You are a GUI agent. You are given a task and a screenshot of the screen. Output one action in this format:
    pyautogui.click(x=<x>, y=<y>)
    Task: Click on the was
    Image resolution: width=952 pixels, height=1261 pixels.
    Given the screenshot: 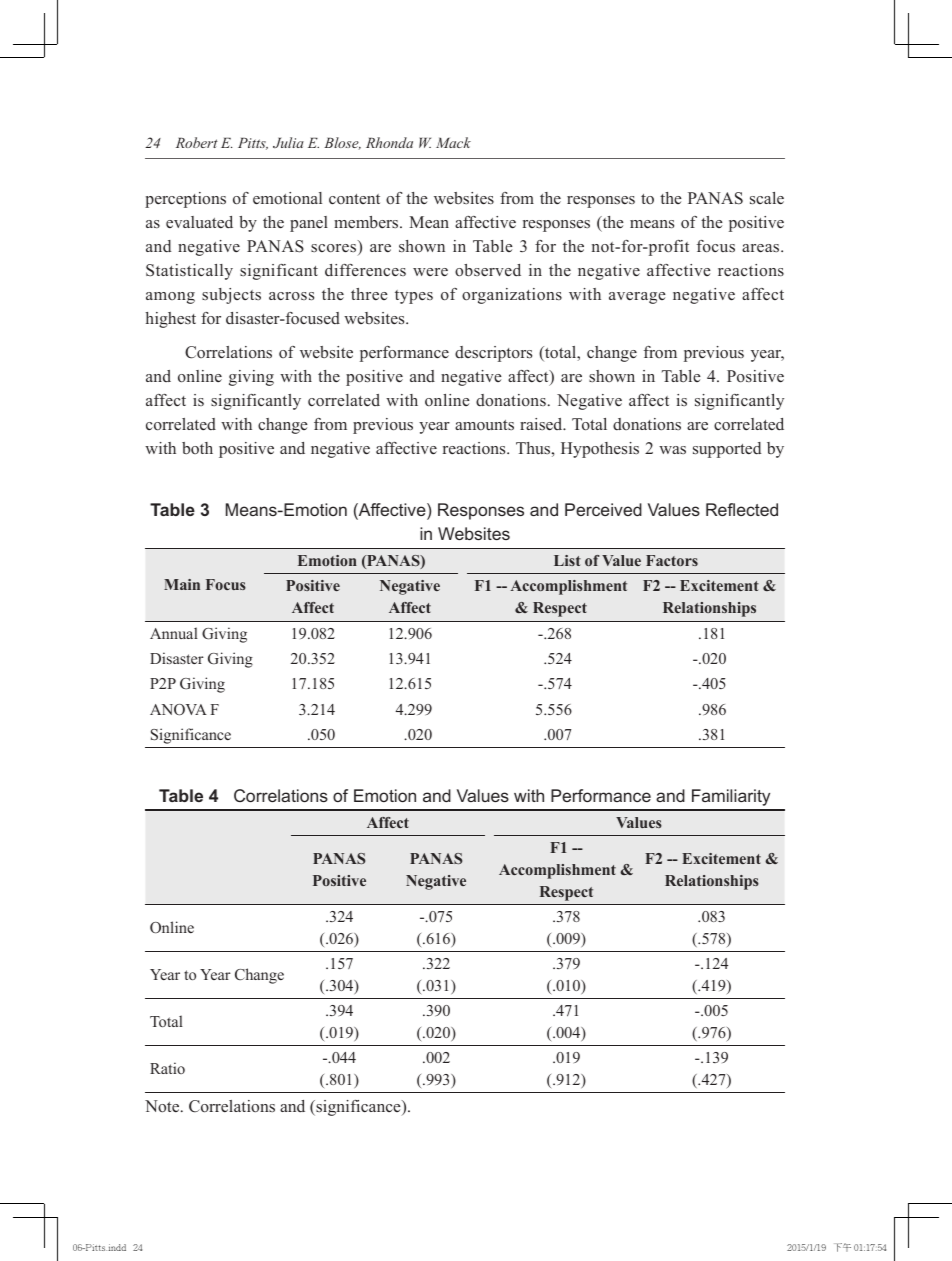 What is the action you would take?
    pyautogui.click(x=672, y=450)
